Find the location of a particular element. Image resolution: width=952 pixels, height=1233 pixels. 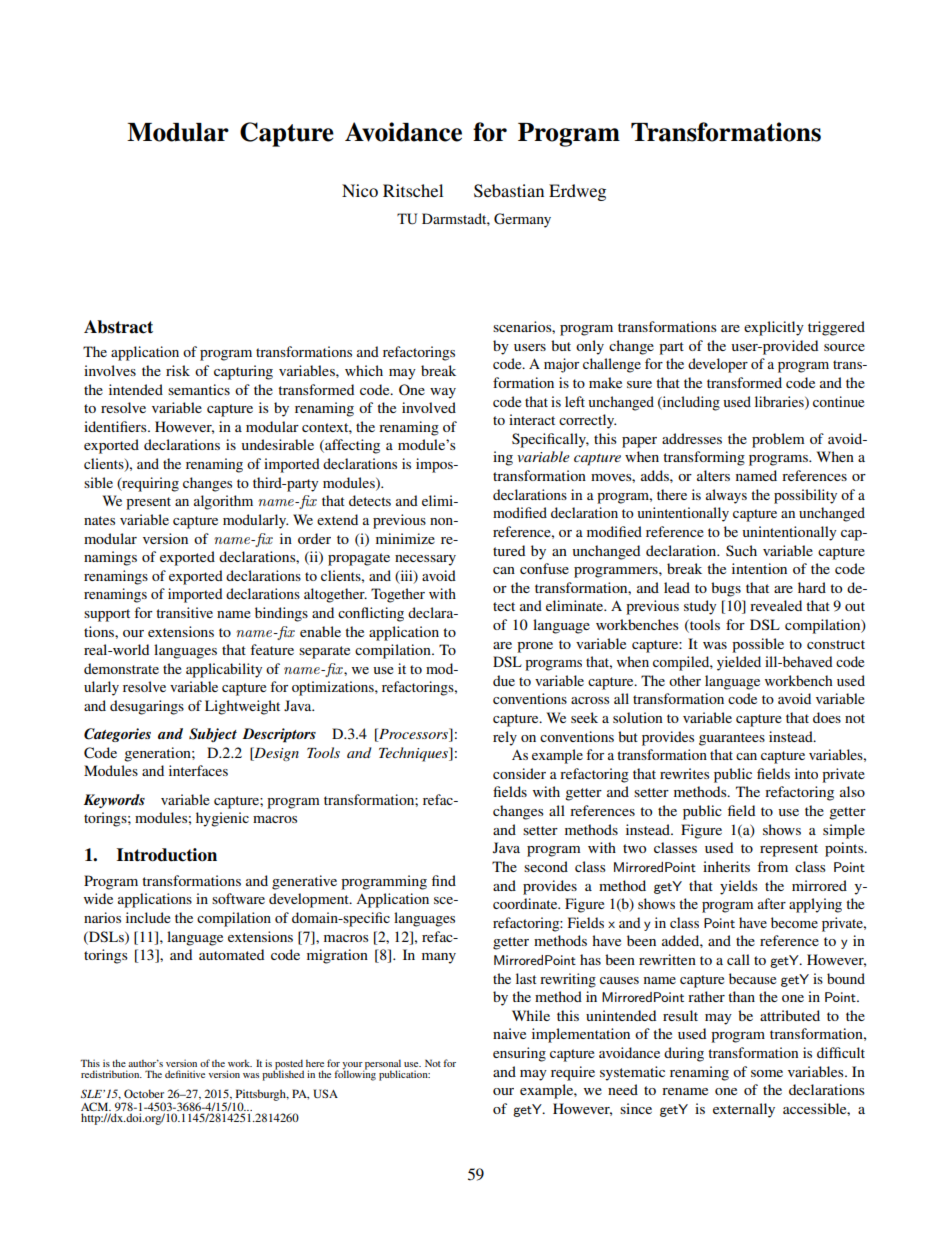

explicitly is located at coordinates (774, 328).
